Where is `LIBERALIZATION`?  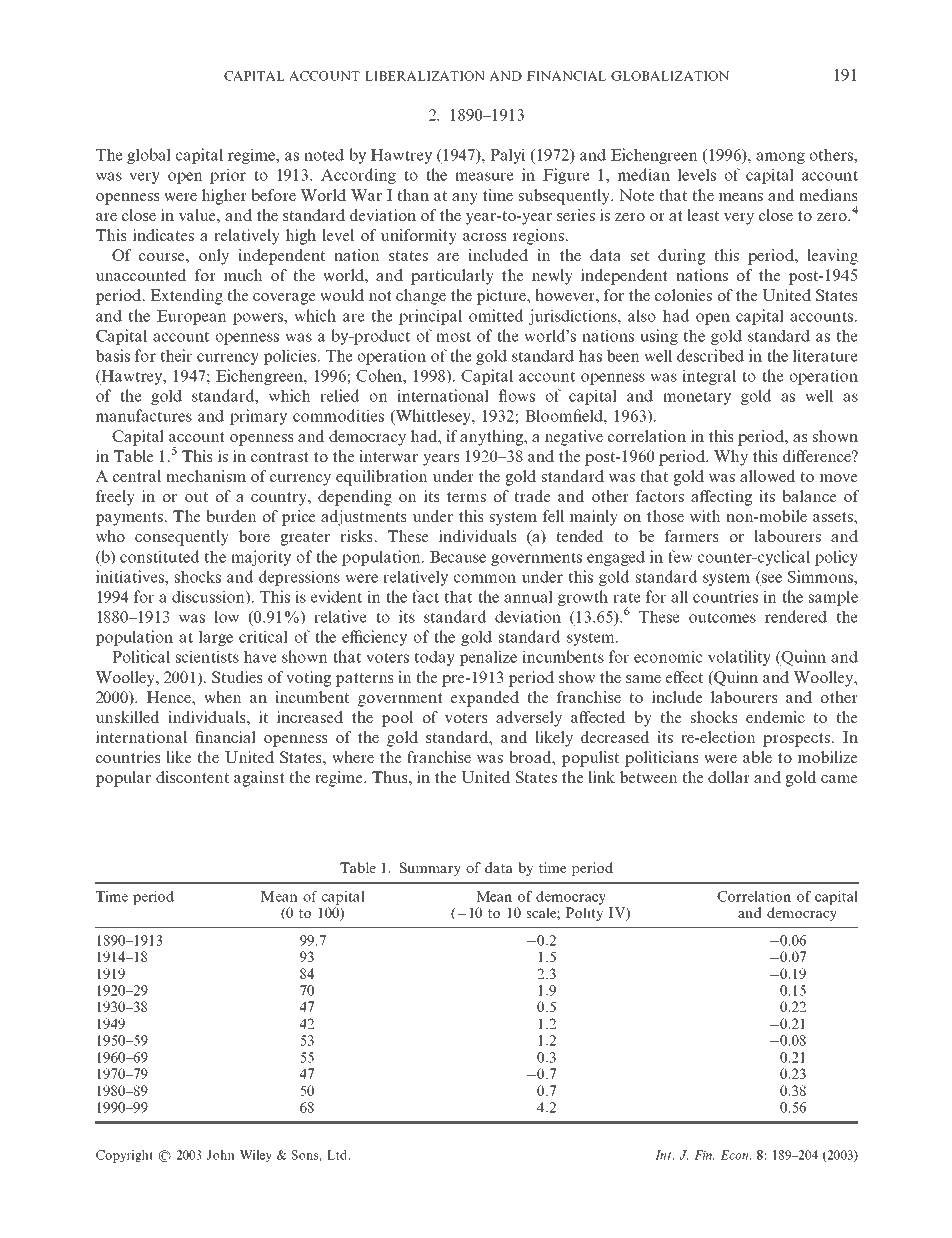
LIBERALIZATION is located at coordinates (425, 76).
